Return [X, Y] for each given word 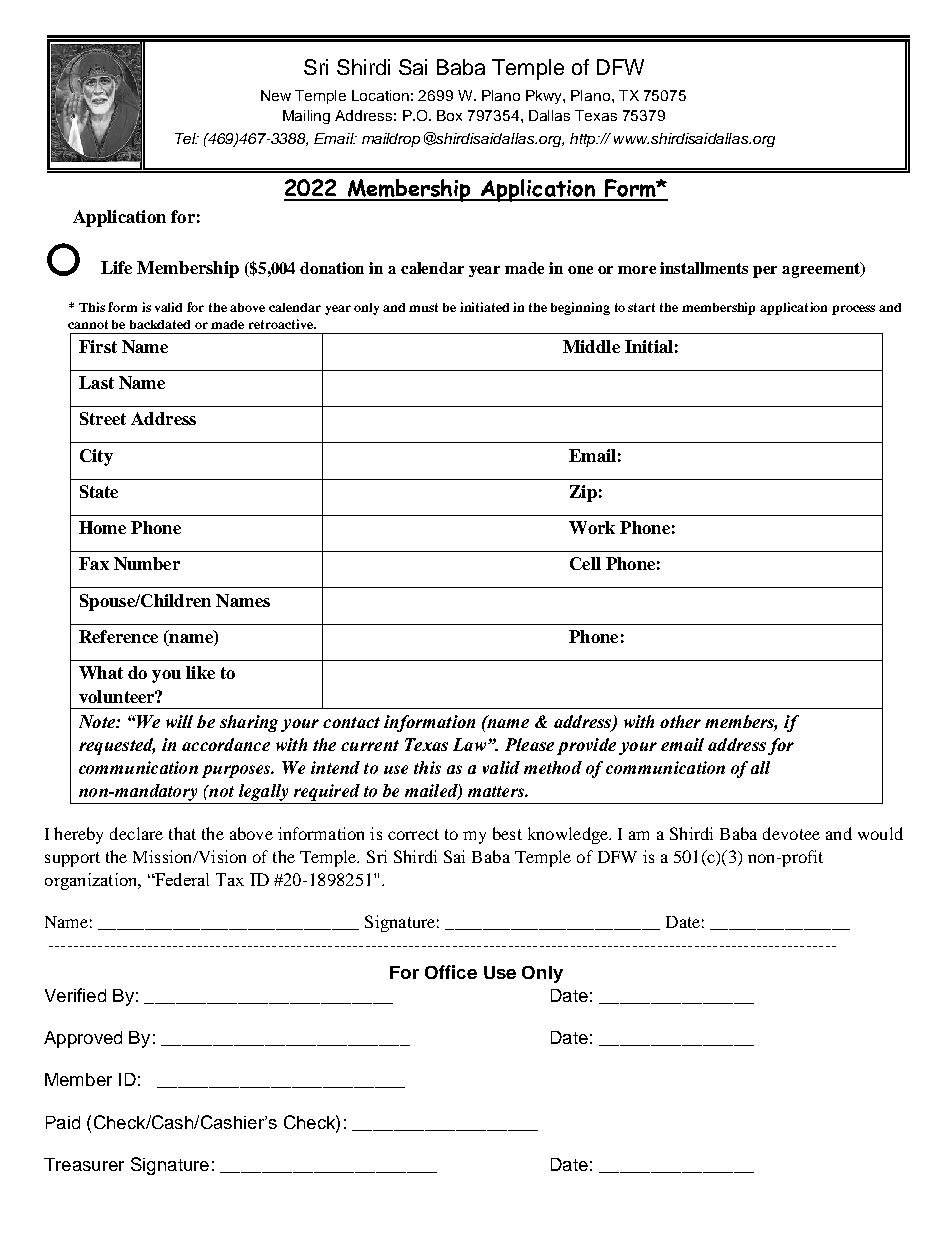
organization [92, 881]
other [680, 721]
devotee [791, 833]
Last [96, 382]
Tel [186, 138]
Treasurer [84, 1164]
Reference [118, 636]
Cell [585, 563]
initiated [484, 307]
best [507, 833]
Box [449, 115]
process [853, 310]
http [584, 140]
